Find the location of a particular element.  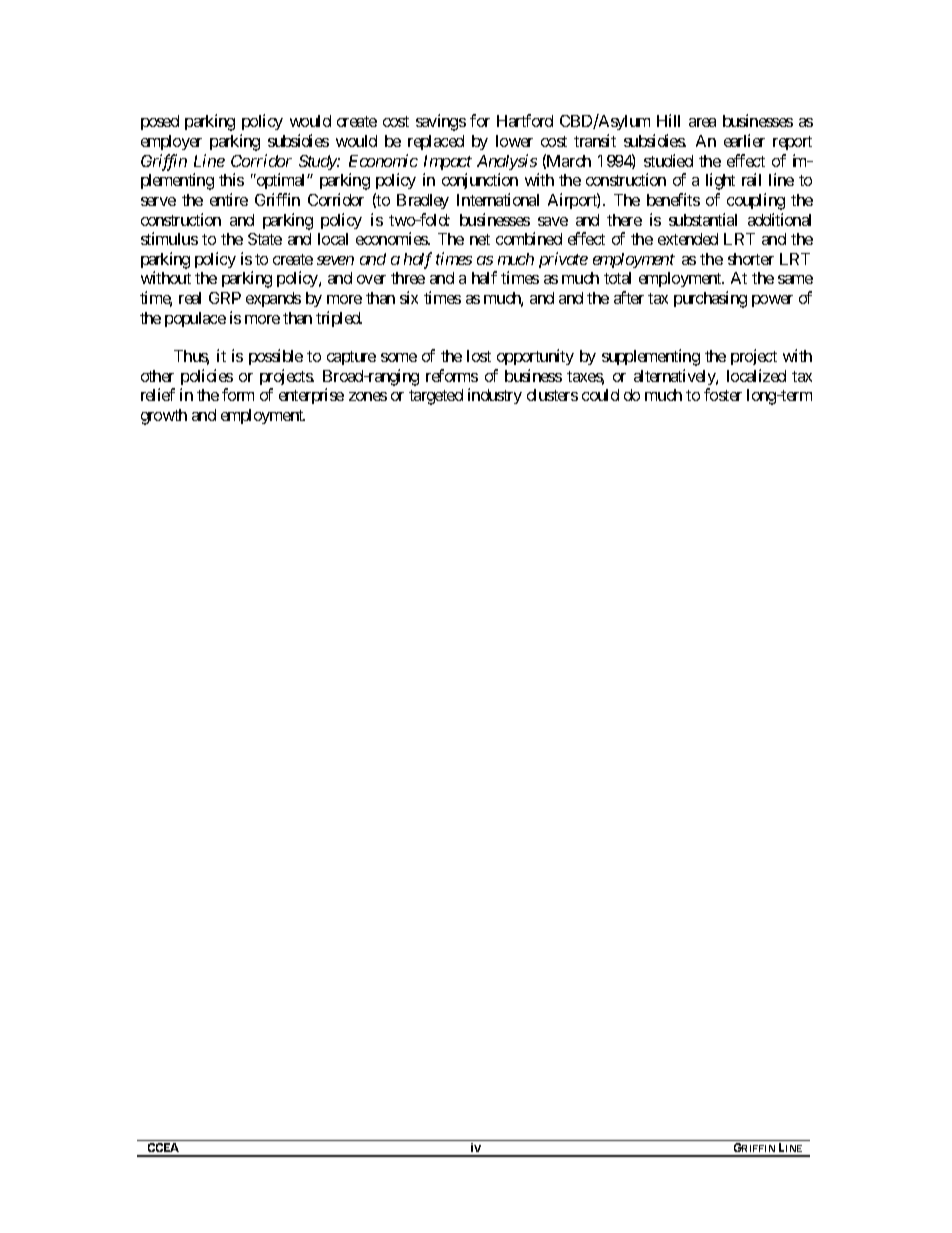

foster is located at coordinates (723, 394).
